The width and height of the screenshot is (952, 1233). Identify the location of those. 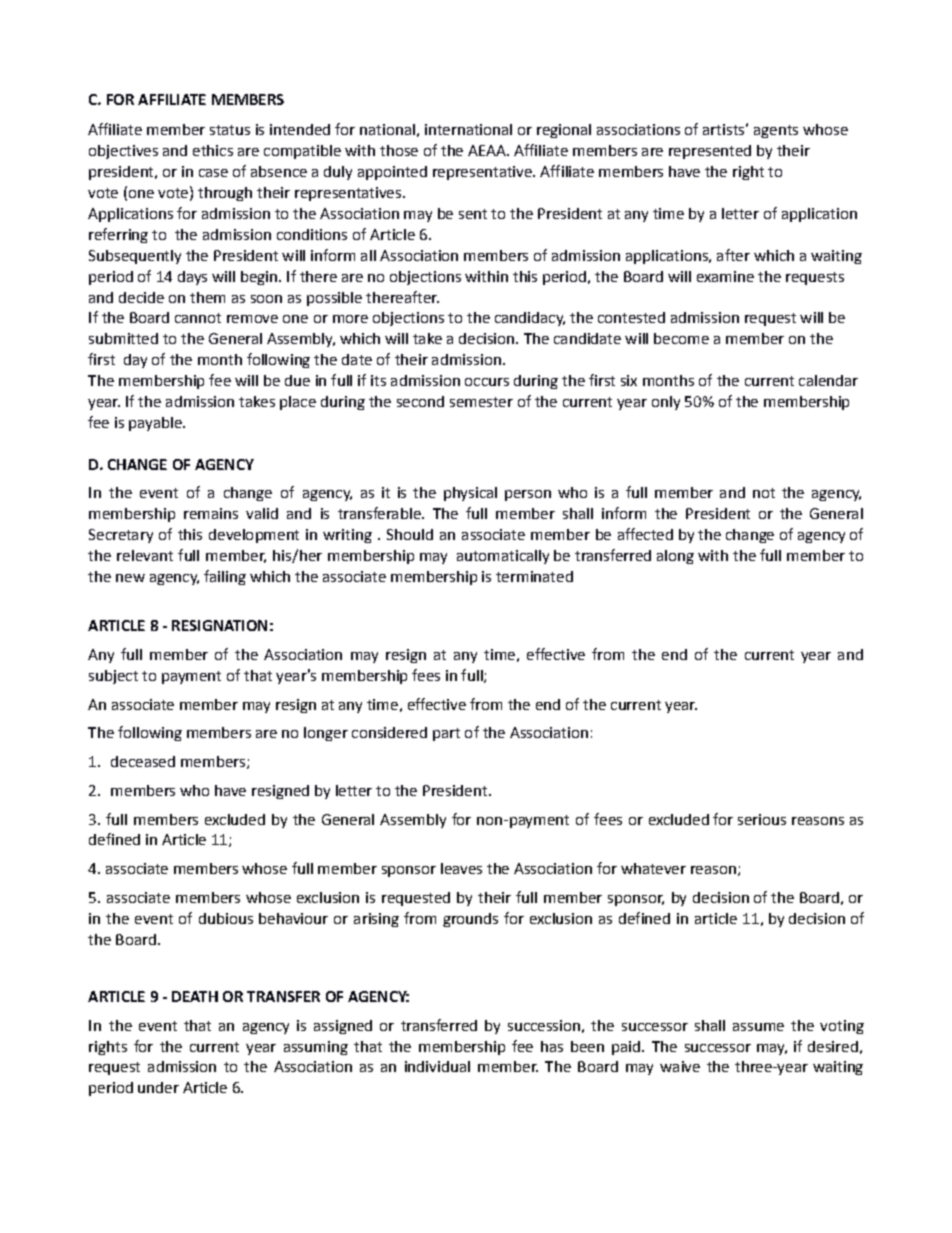
(399, 150).
